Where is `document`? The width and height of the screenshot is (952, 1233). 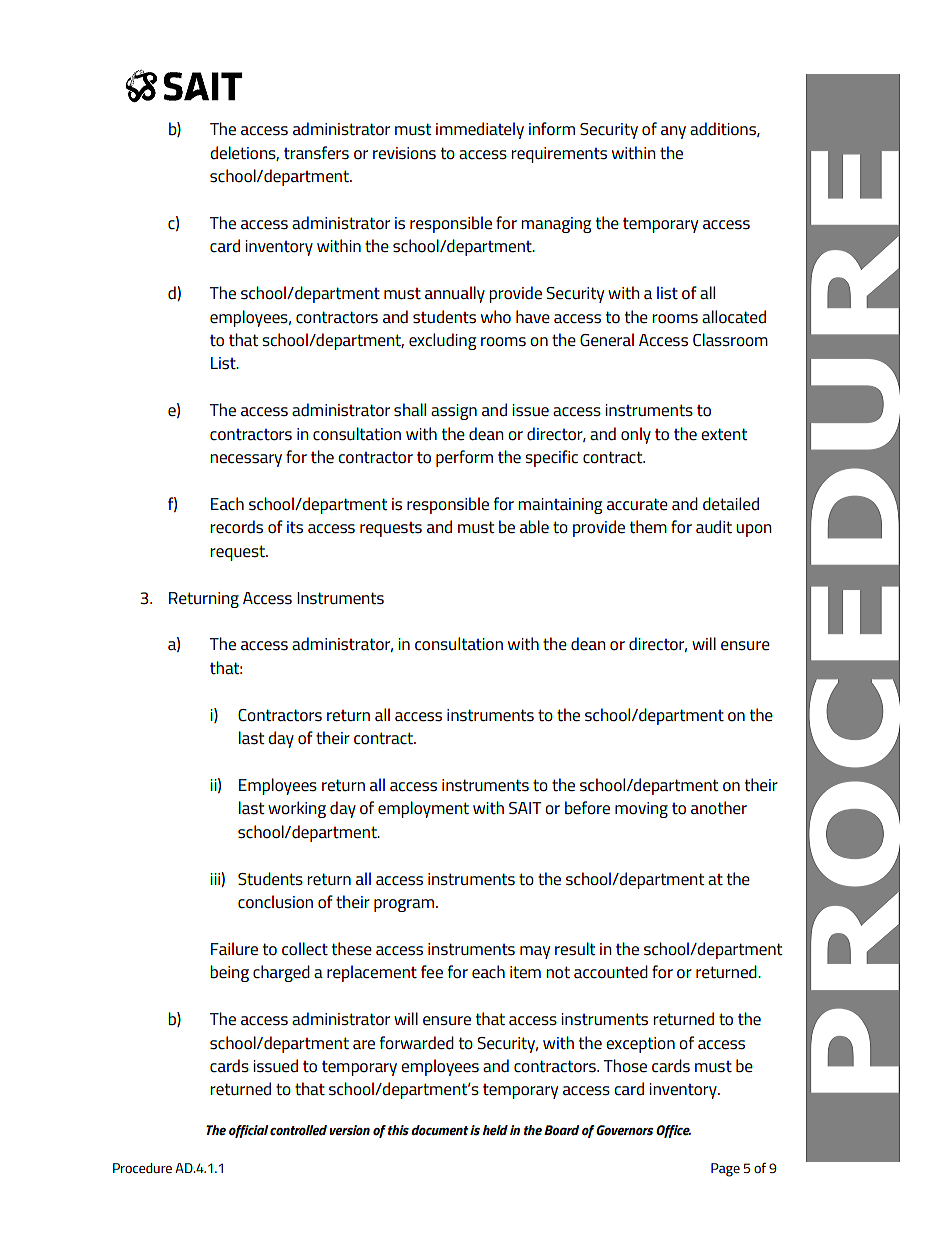
document is located at coordinates (440, 1130).
